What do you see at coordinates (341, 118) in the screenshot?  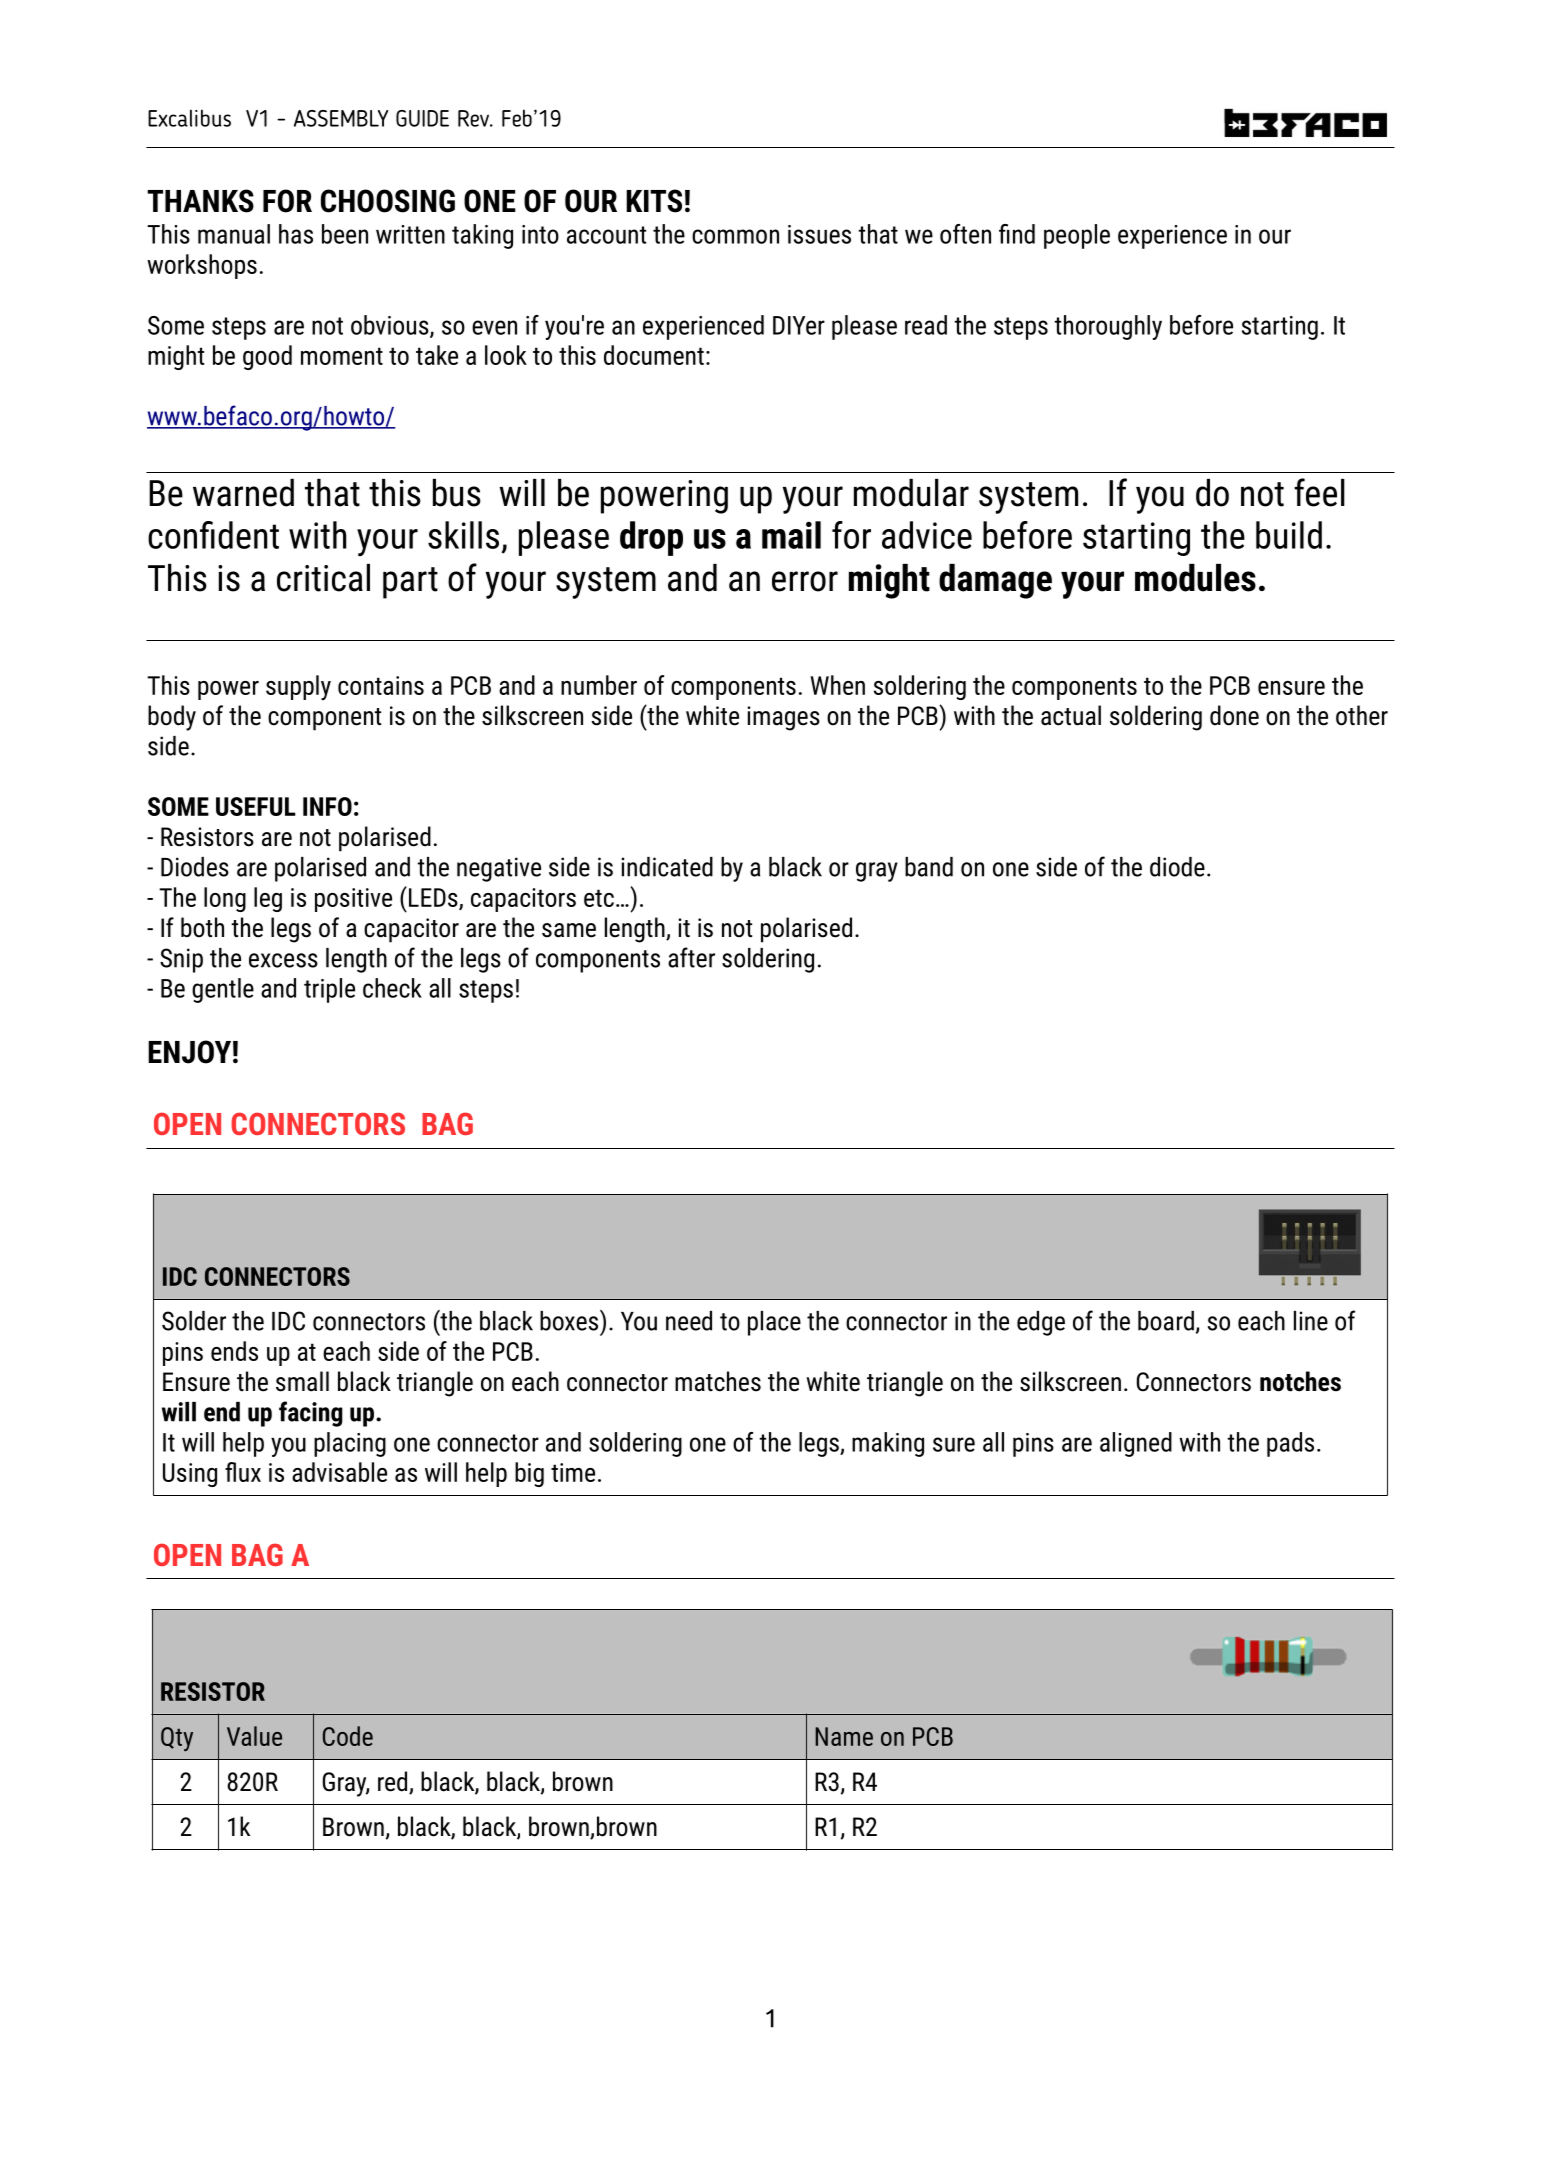 I see `ASSEMBLY` at bounding box center [341, 118].
